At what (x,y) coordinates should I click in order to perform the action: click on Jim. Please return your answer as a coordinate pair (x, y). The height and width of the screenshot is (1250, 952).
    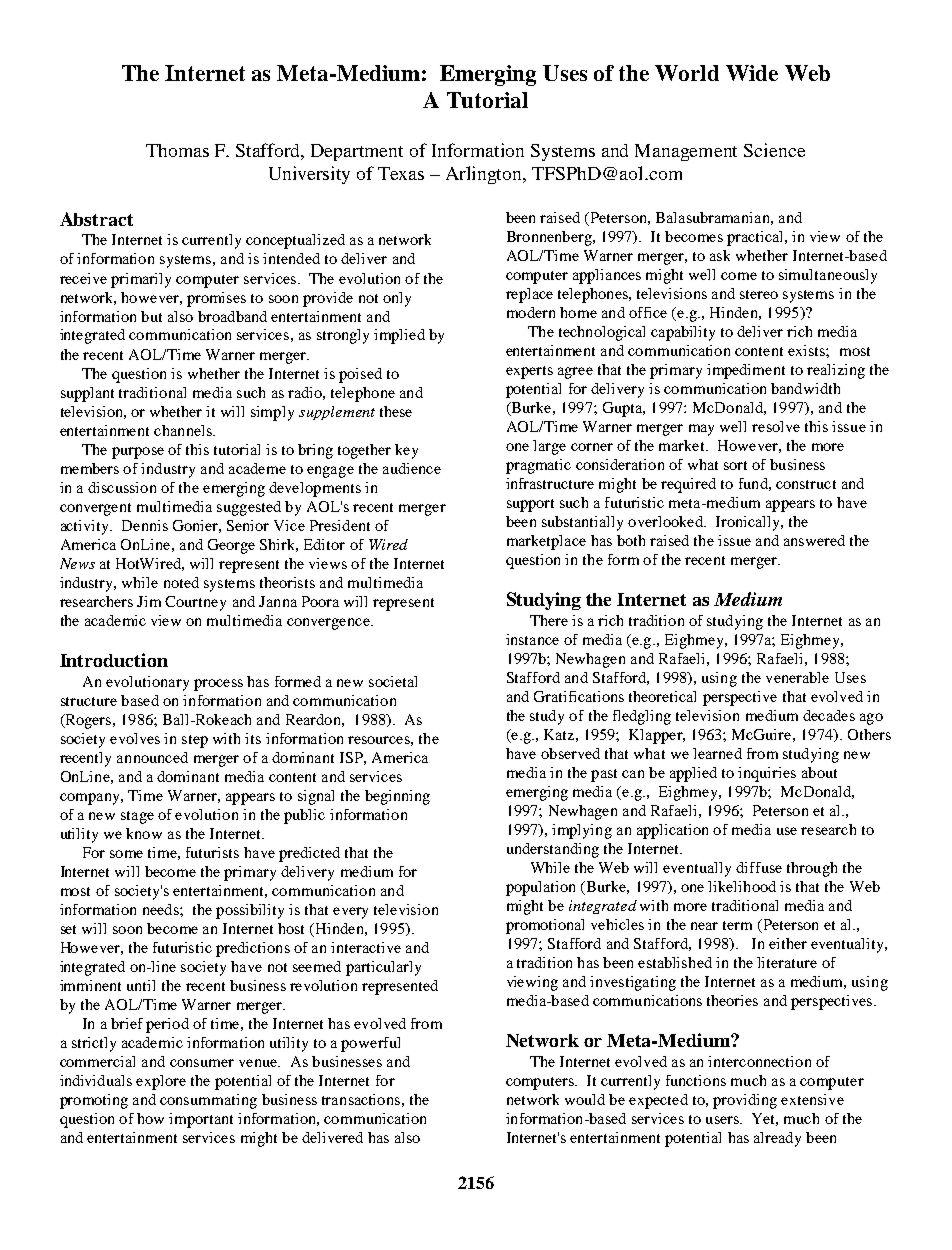
    Looking at the image, I should click on (149, 601).
